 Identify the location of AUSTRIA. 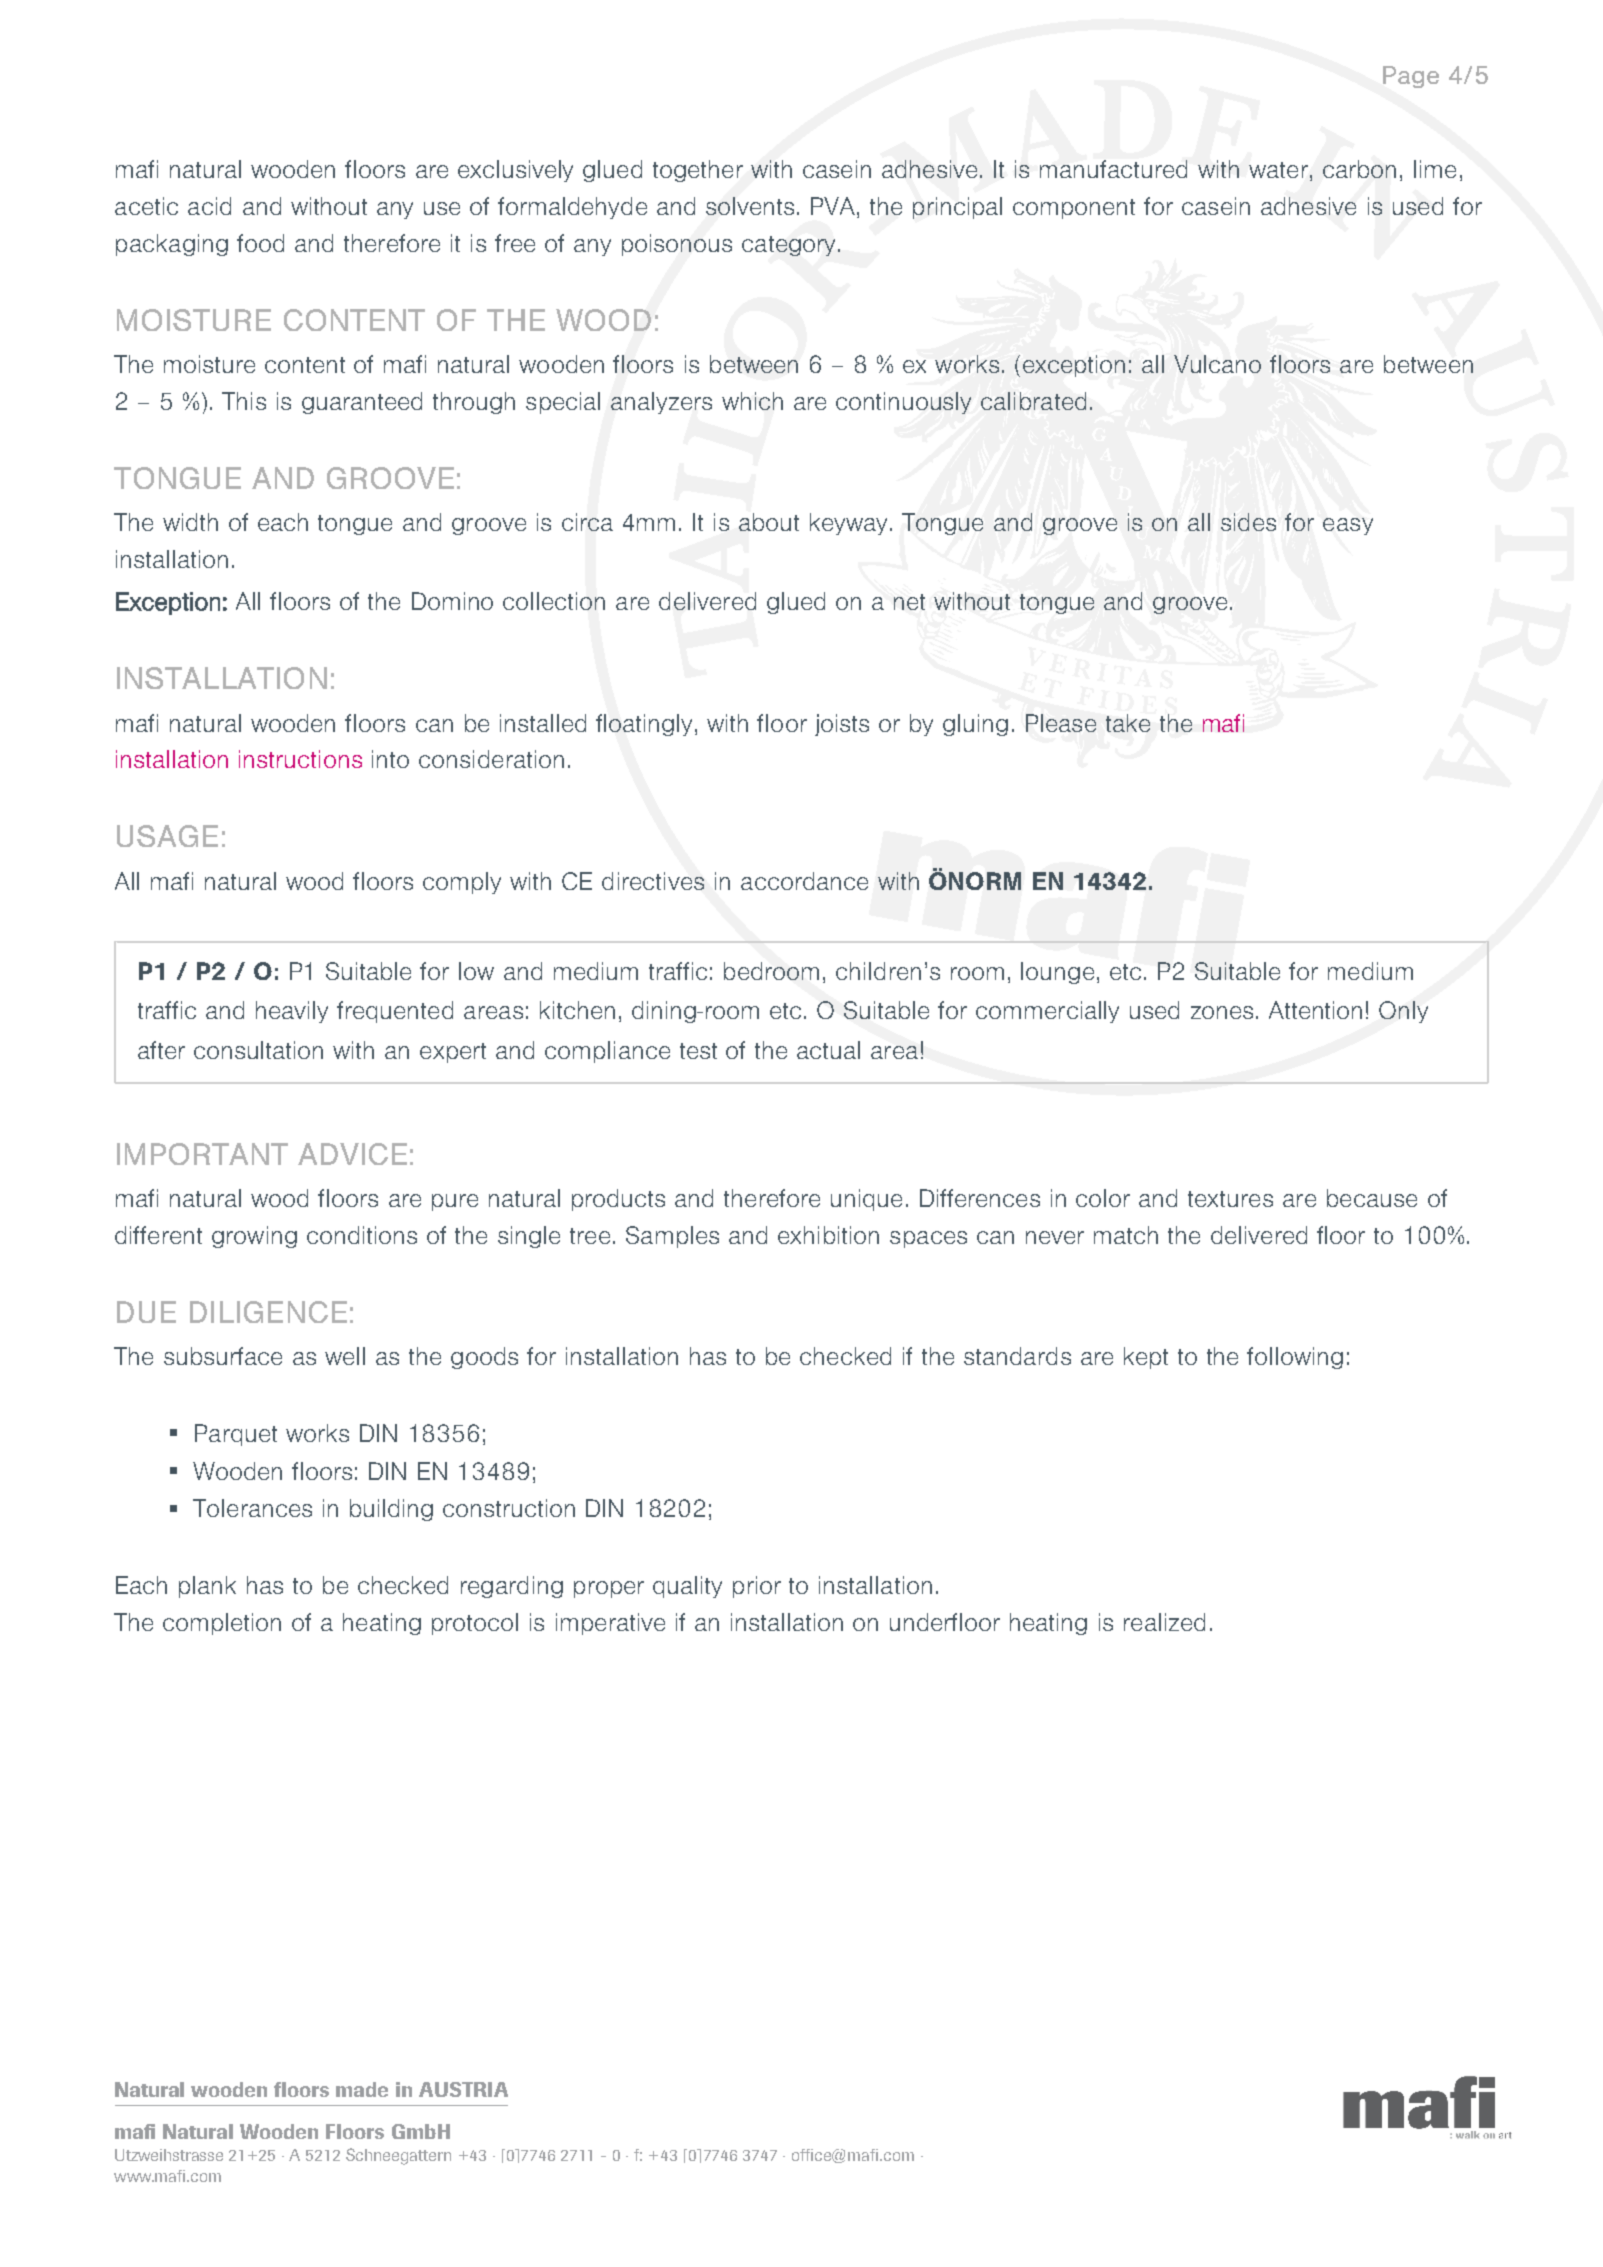
(463, 2089).
